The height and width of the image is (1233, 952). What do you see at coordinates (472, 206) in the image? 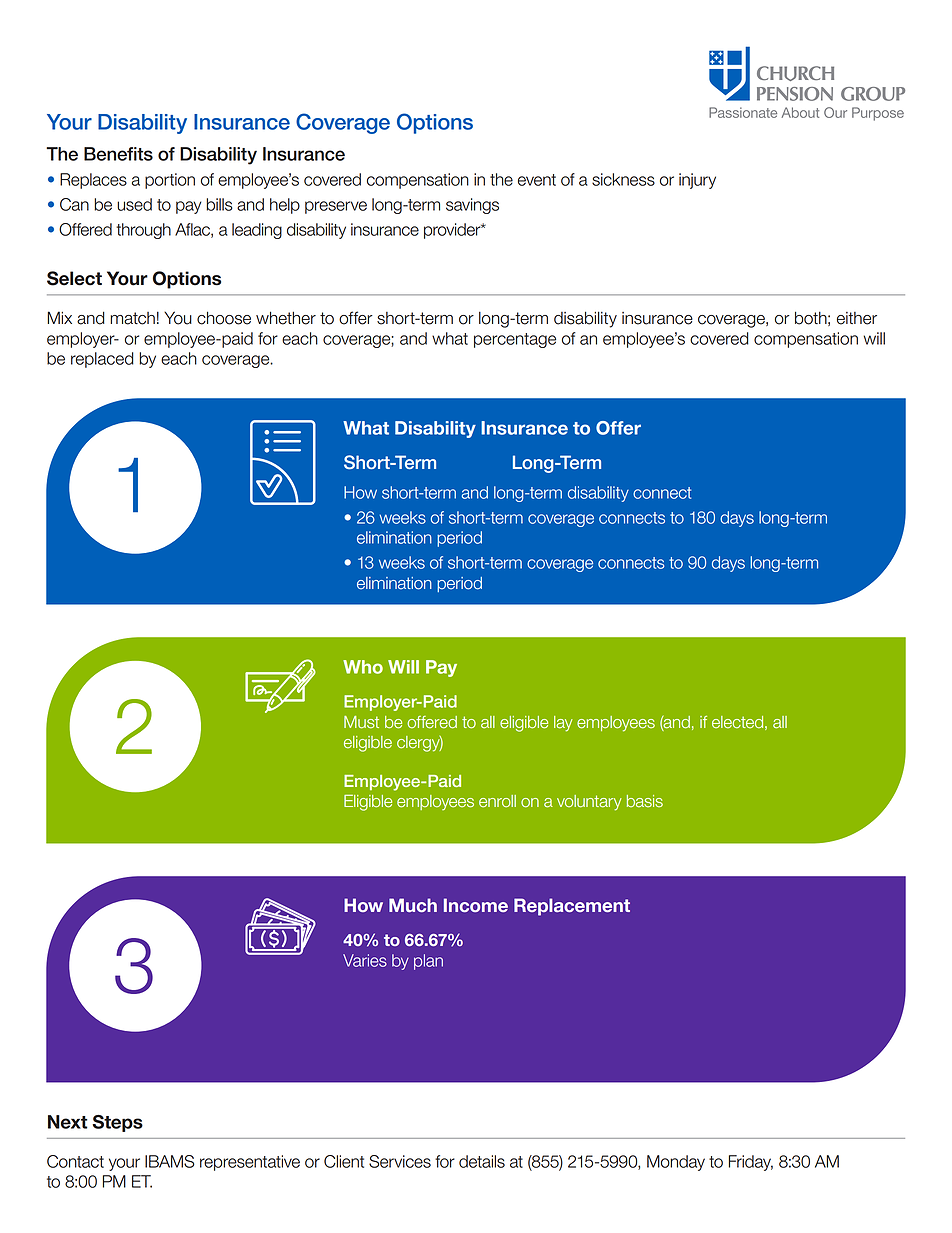
I see `savings` at bounding box center [472, 206].
